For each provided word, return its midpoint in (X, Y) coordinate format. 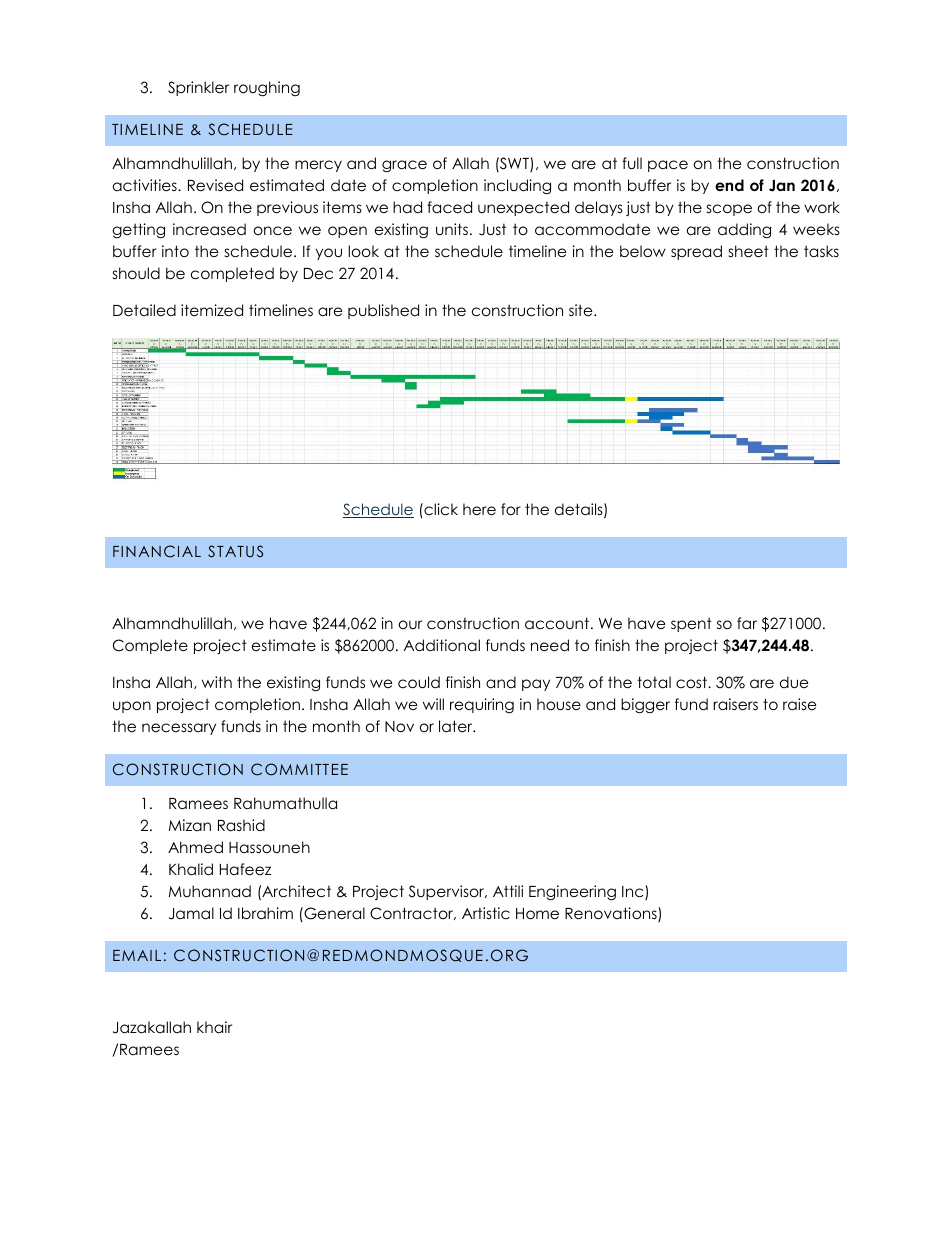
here (479, 509)
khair (214, 1027)
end (729, 185)
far (747, 623)
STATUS (235, 551)
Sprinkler (198, 88)
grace (404, 166)
